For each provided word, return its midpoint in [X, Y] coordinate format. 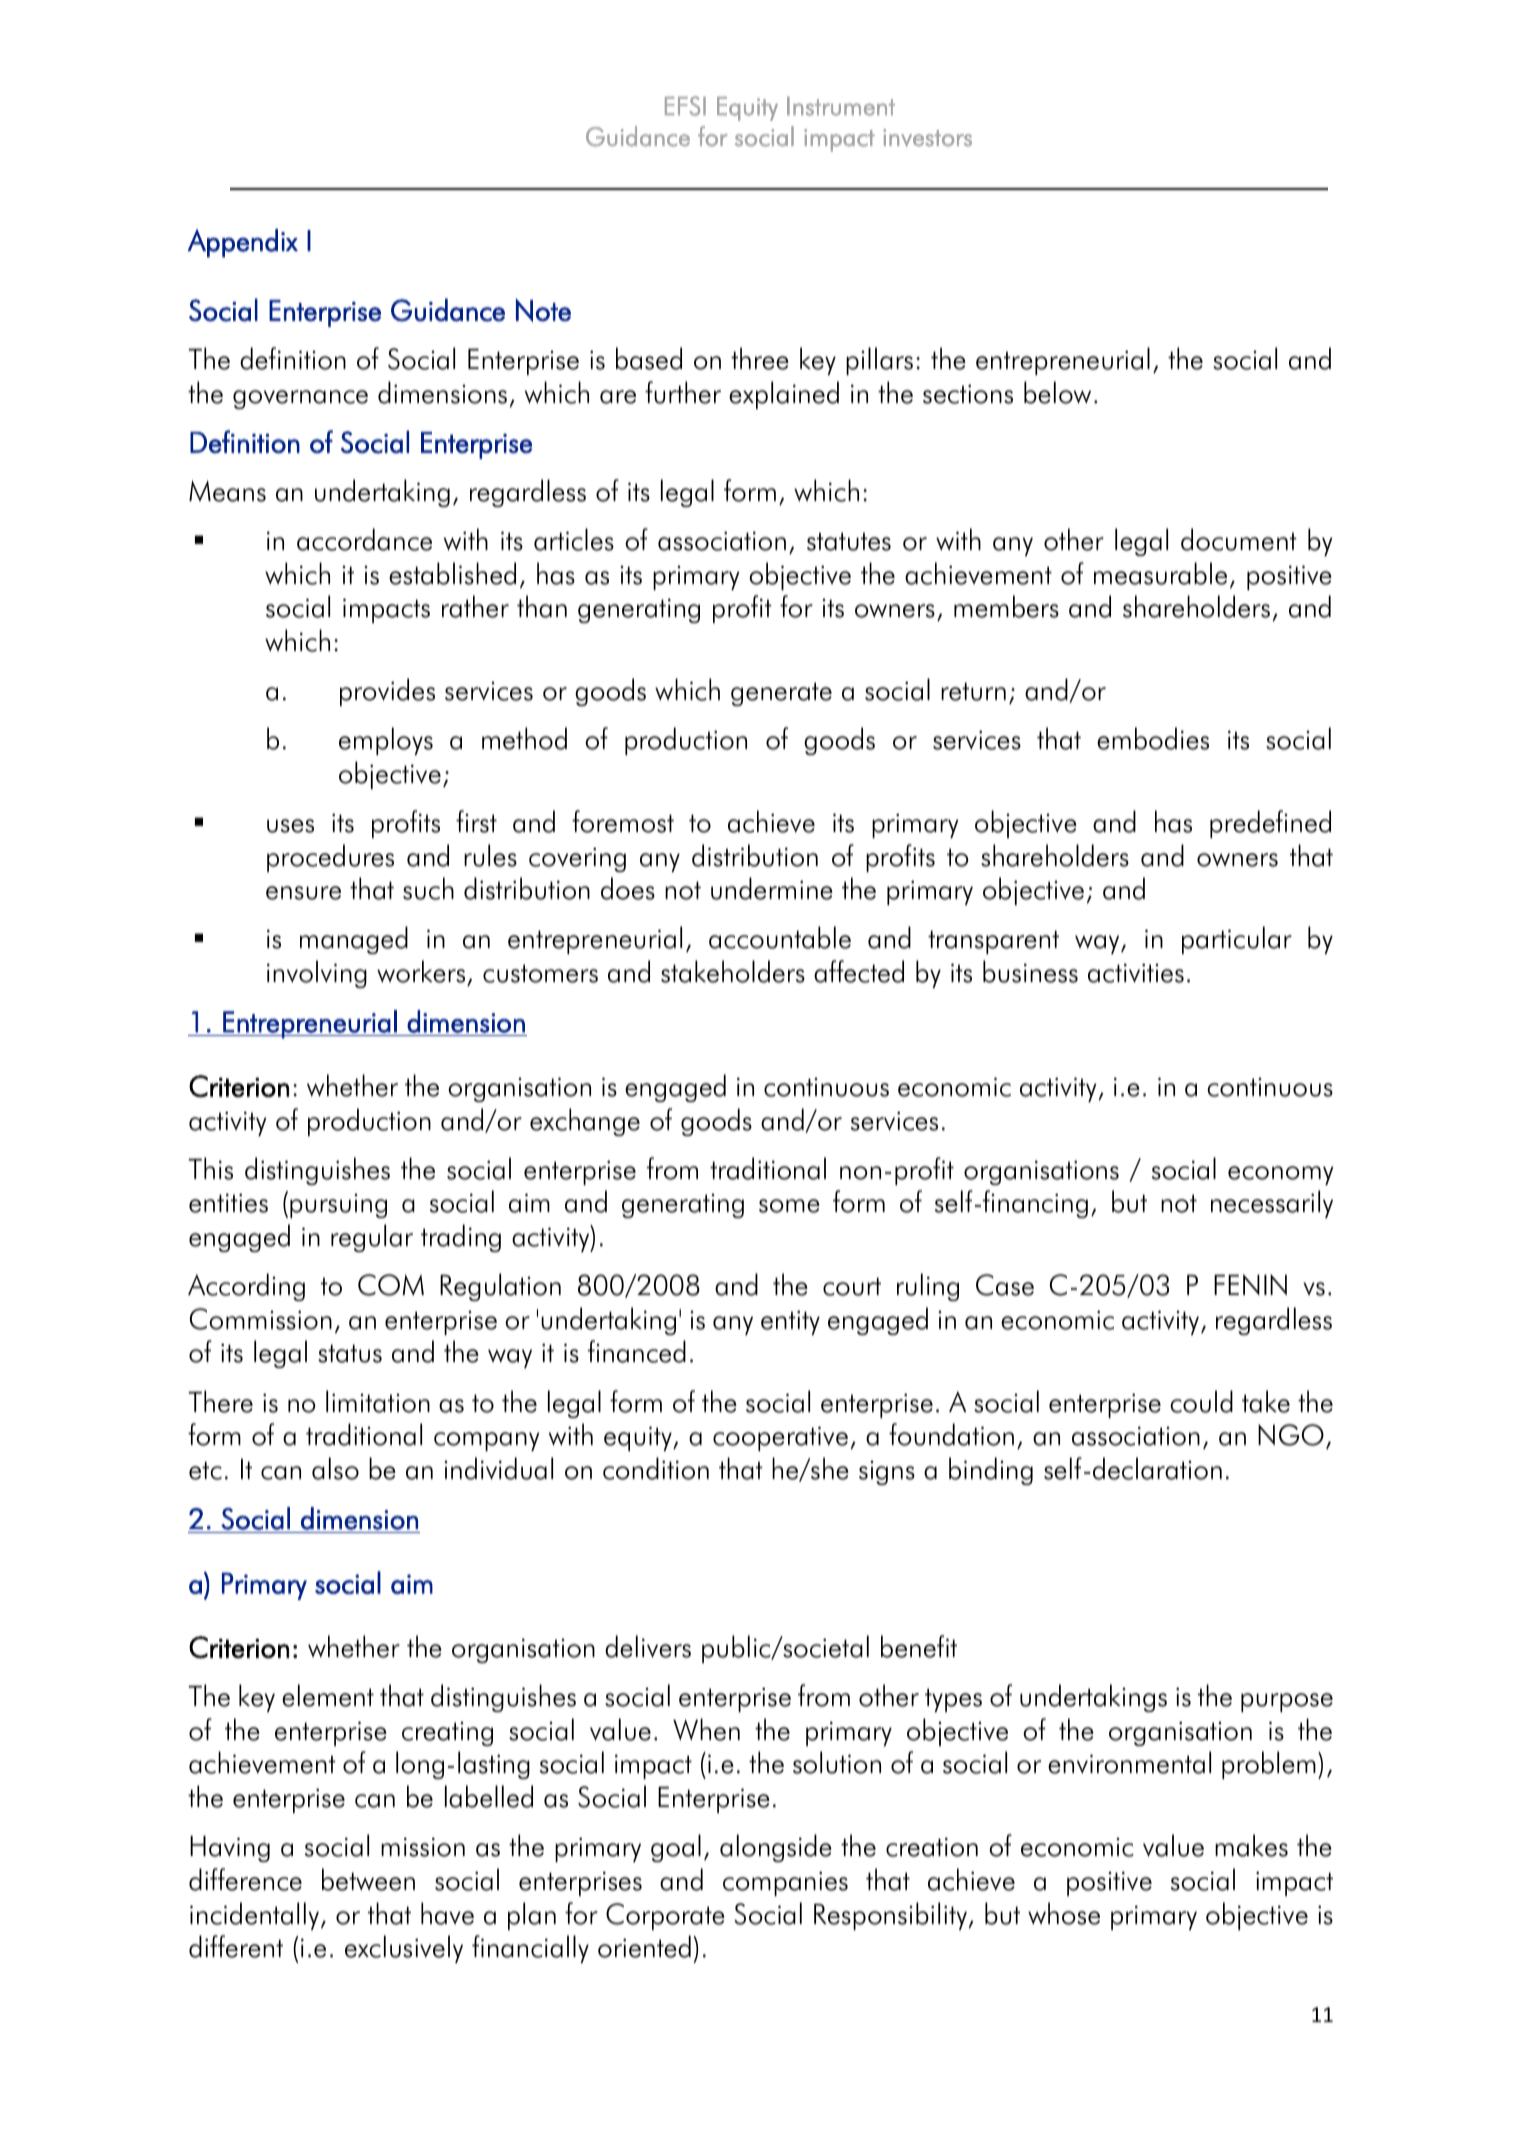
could [1202, 1401]
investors [927, 138]
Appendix [243, 243]
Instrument [841, 106]
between [368, 1879]
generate [781, 694]
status [350, 1353]
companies [785, 1883]
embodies [1153, 738]
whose [1064, 1913]
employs [386, 741]
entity [790, 1322]
